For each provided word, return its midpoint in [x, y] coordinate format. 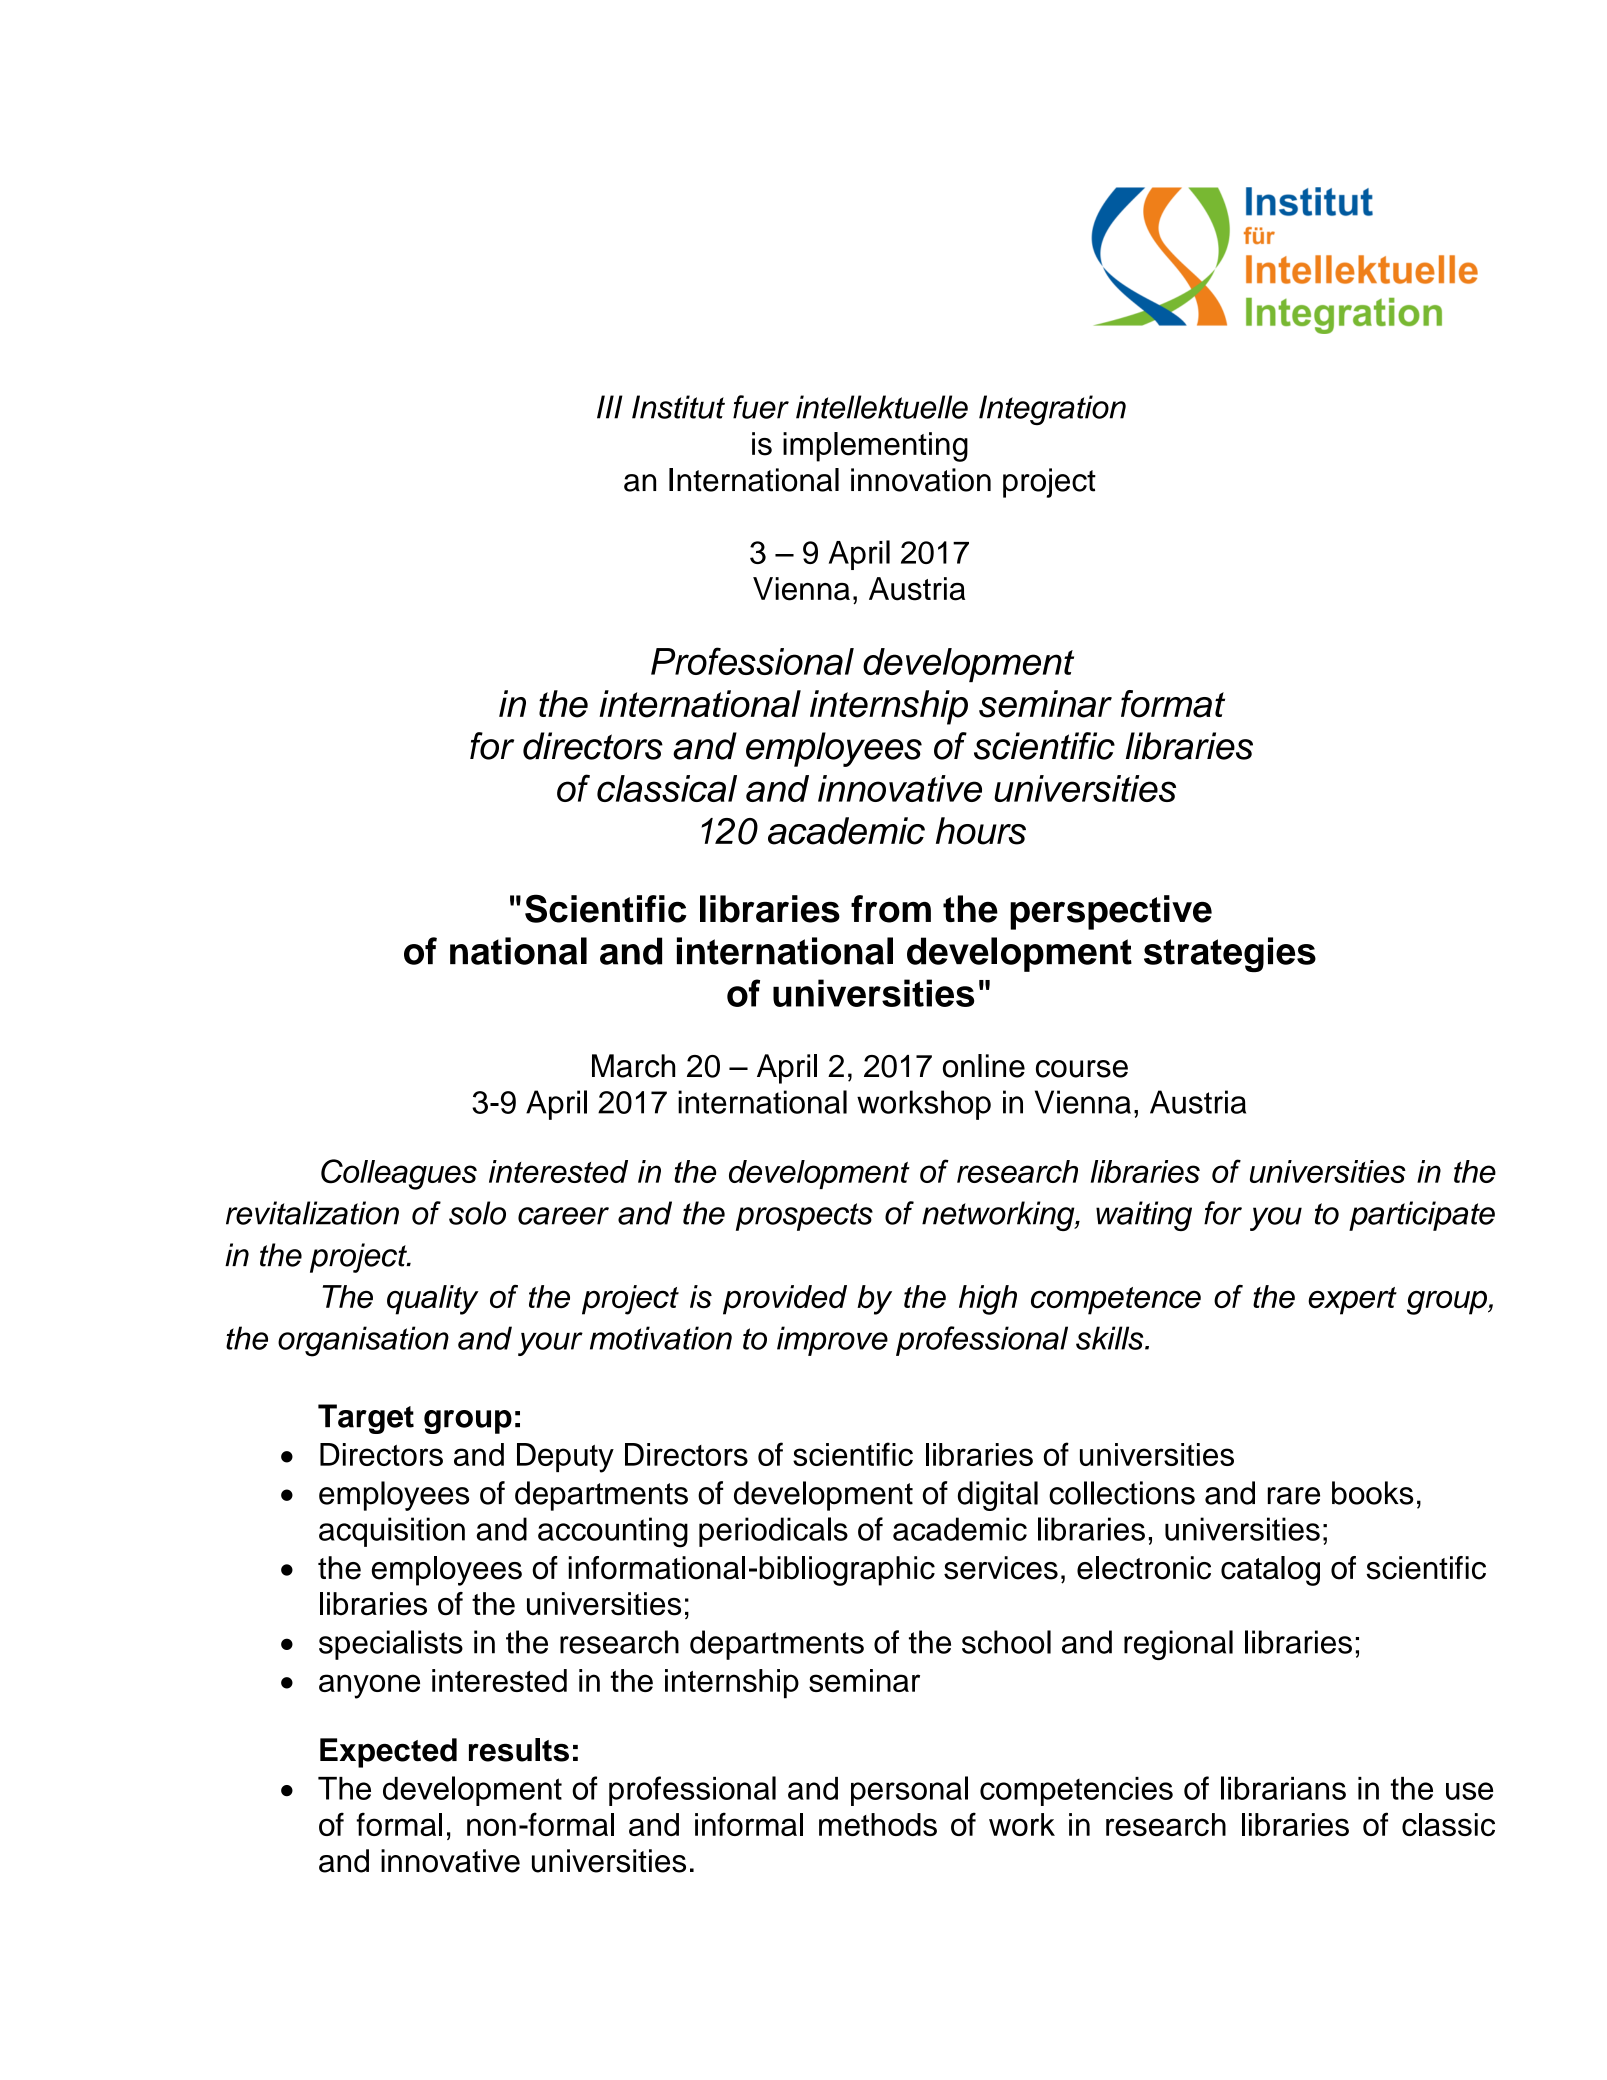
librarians [1283, 1788]
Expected [388, 1753]
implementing [875, 447]
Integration [1052, 410]
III [610, 407]
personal [909, 1791]
